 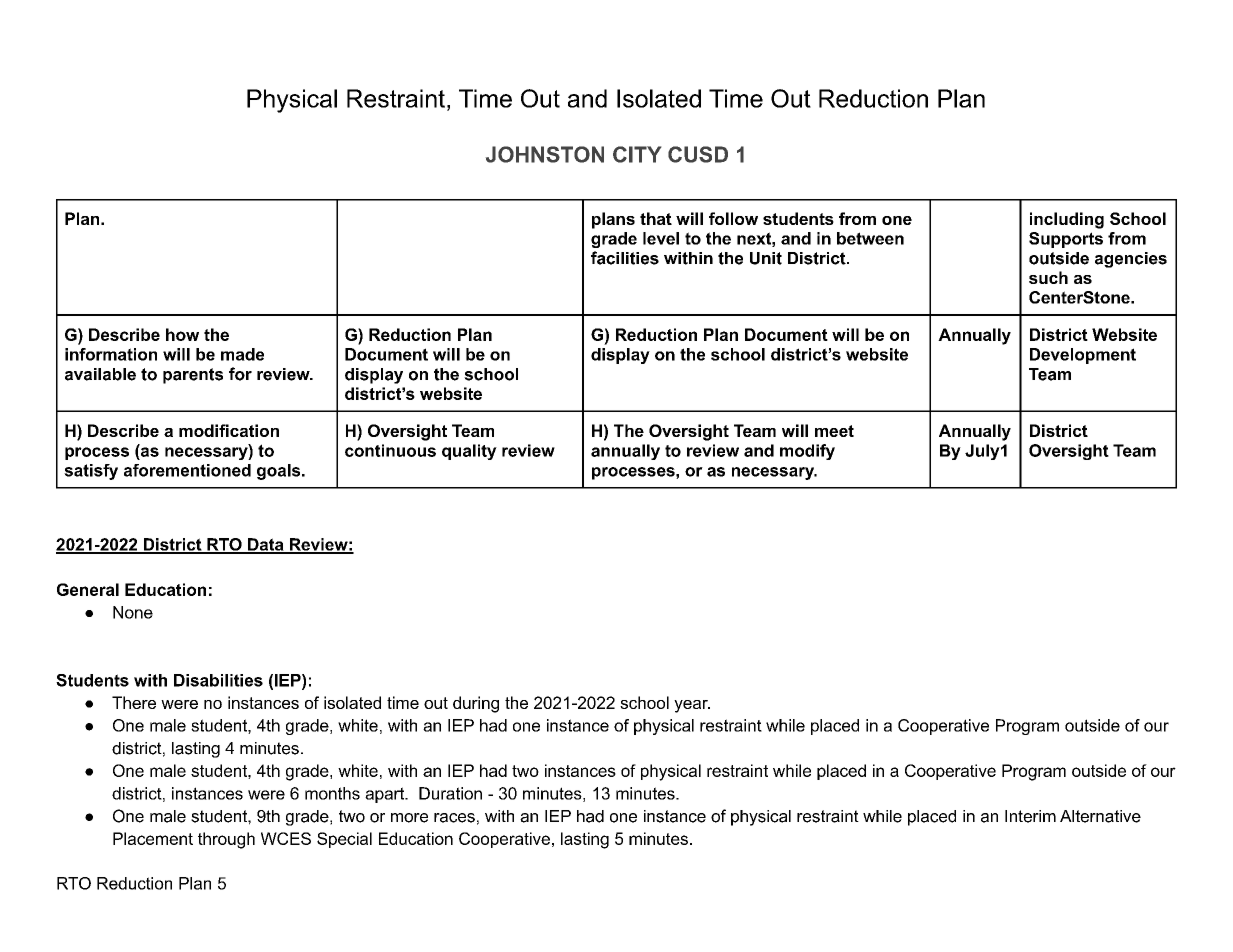 I want to click on JOHNSTON, so click(x=545, y=154).
